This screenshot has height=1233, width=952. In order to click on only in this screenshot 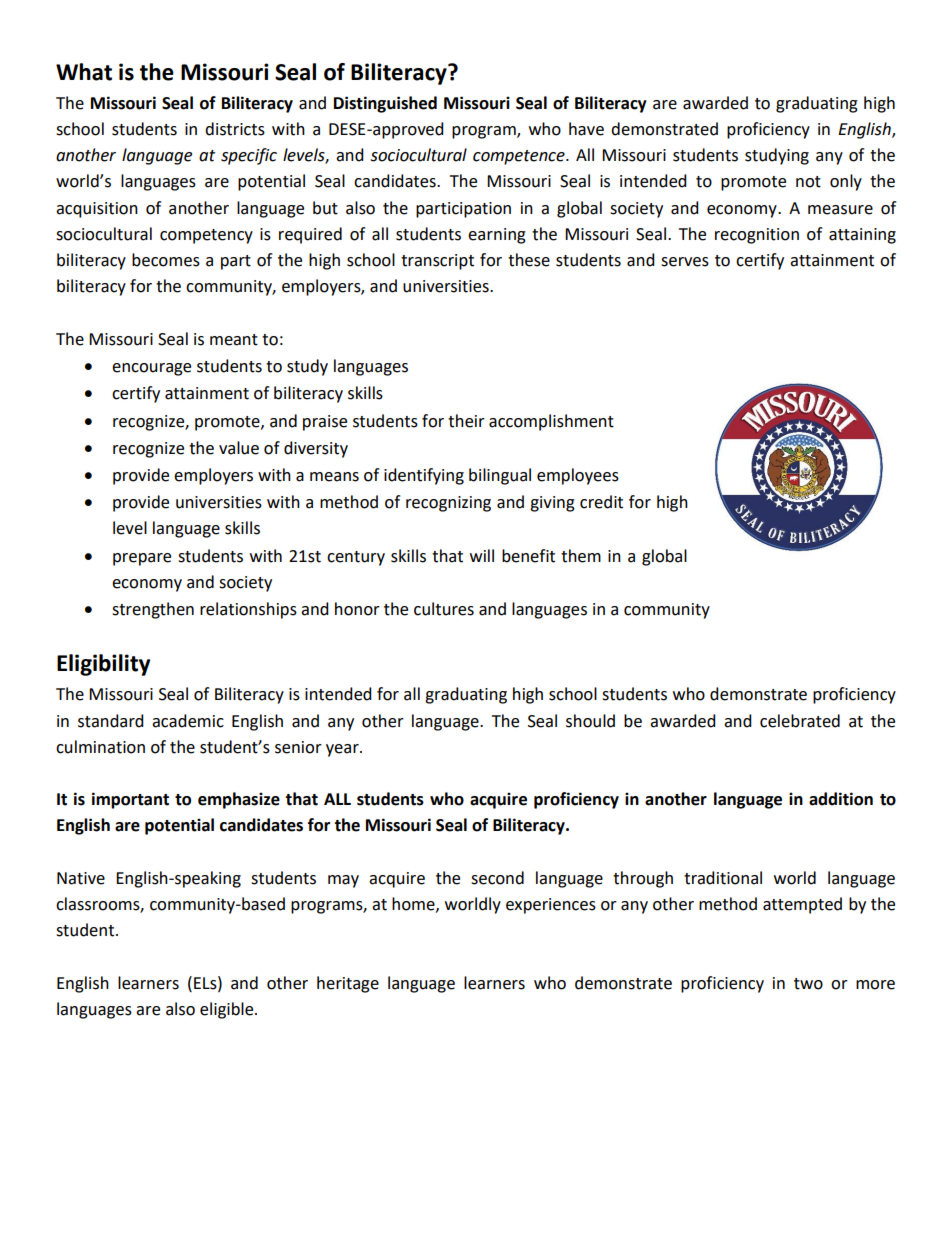, I will do `click(846, 182)`.
